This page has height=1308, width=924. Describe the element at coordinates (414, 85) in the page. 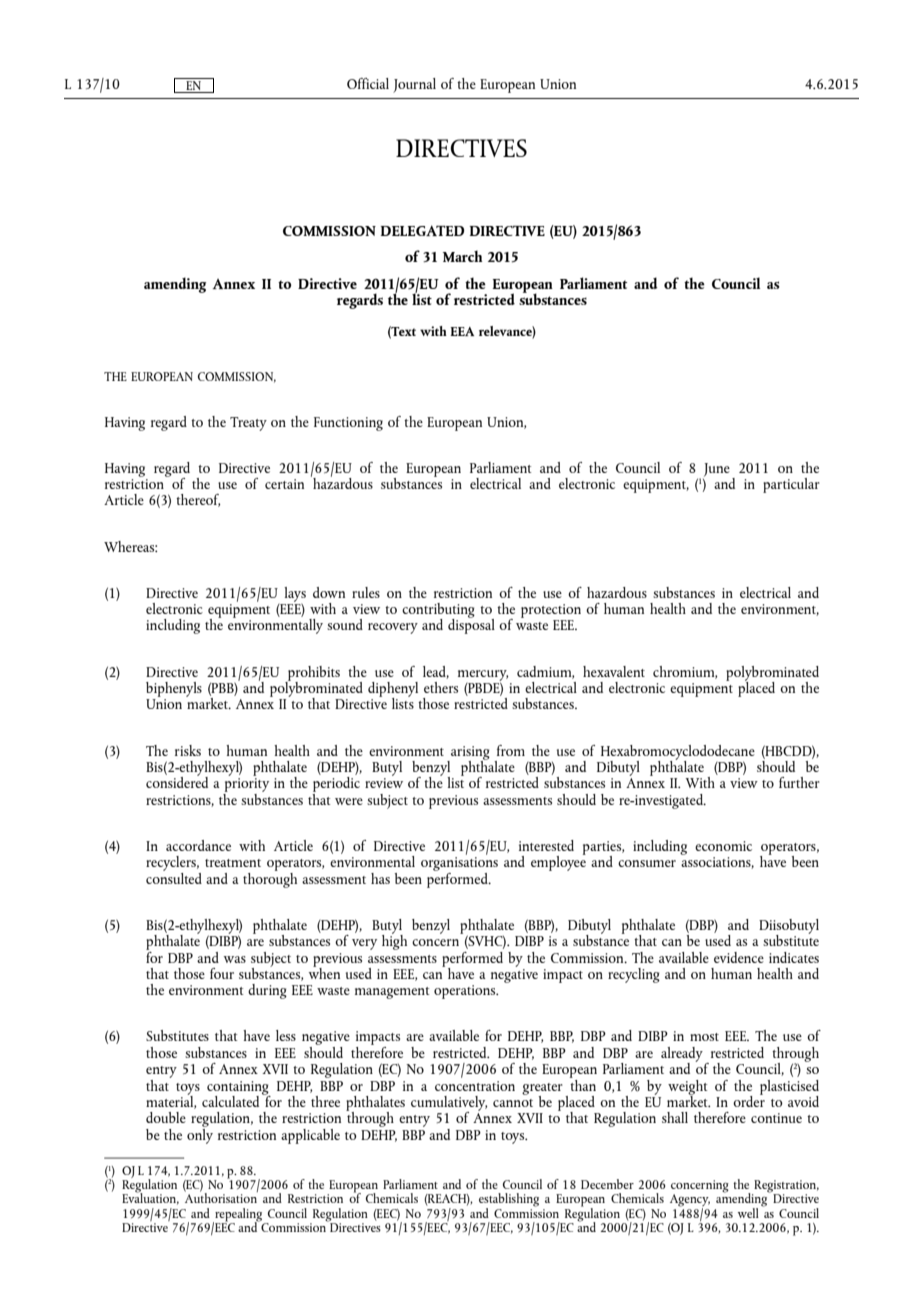

I see `Journal` at that location.
